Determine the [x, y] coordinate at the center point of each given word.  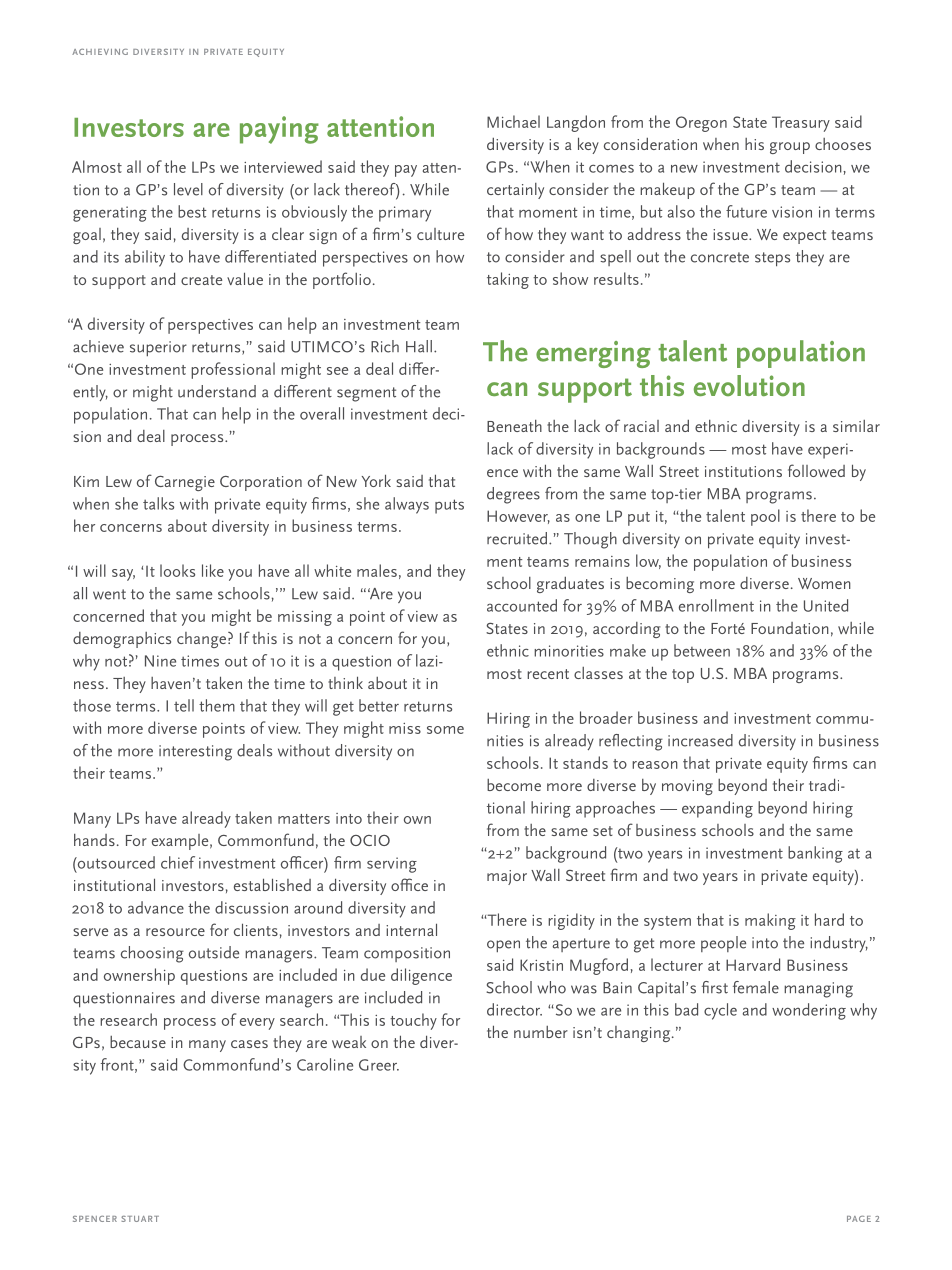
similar [856, 426]
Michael [513, 121]
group [790, 148]
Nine [160, 661]
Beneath [514, 426]
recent [548, 674]
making [770, 921]
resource [175, 932]
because [138, 1042]
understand [217, 391]
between [702, 650]
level [188, 189]
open [503, 946]
